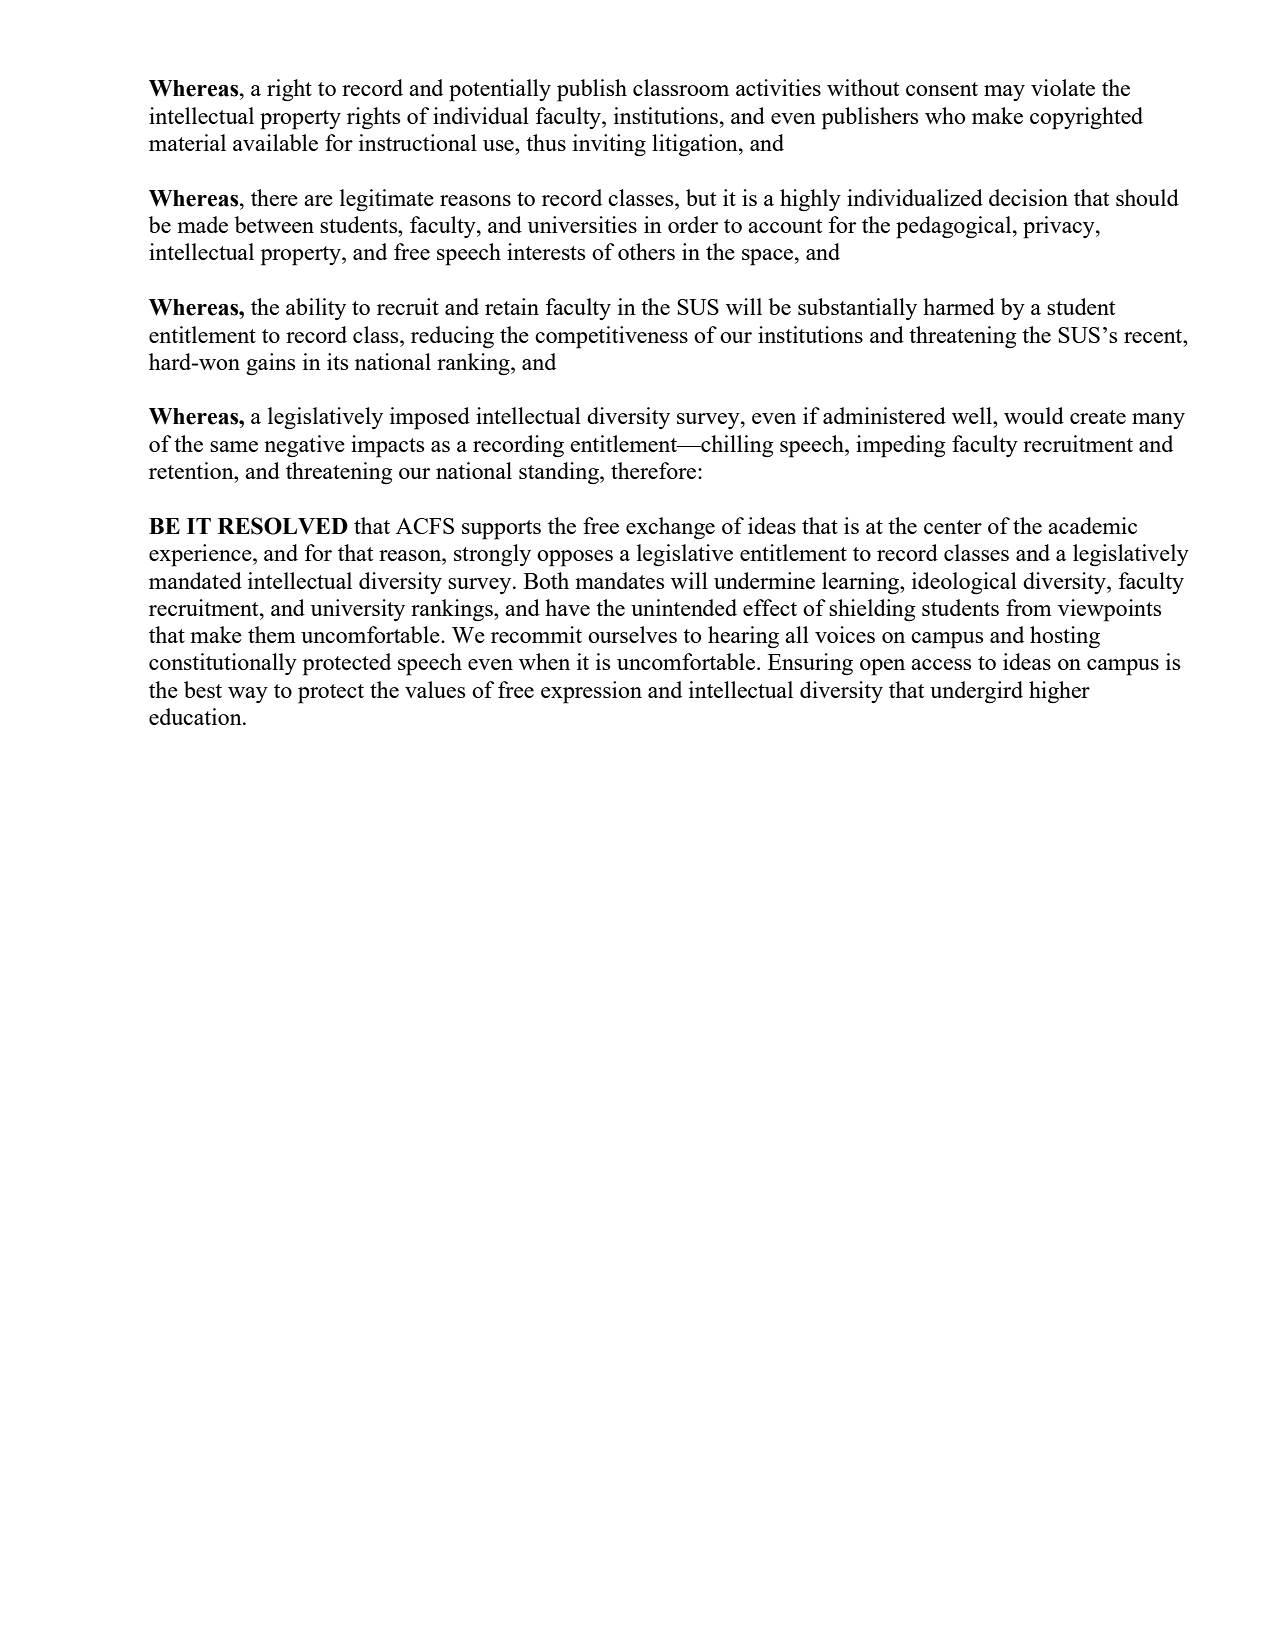 The width and height of the image is (1265, 1637). What do you see at coordinates (778, 87) in the image?
I see `activities` at bounding box center [778, 87].
